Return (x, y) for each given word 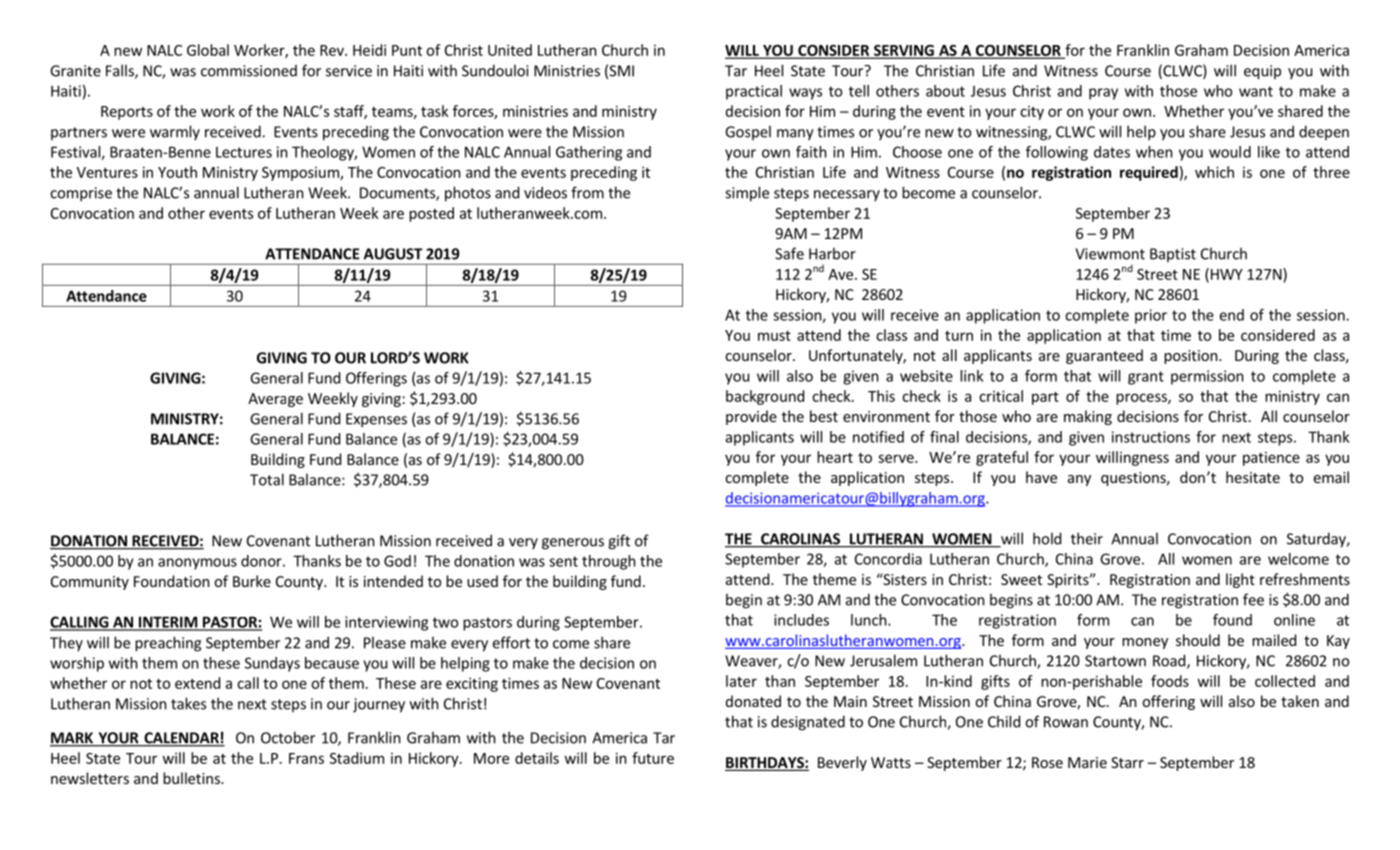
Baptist (1173, 255)
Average (275, 400)
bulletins (192, 778)
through (609, 562)
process (1142, 399)
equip (1262, 72)
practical (754, 92)
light (1240, 580)
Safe (789, 253)
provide (751, 417)
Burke (252, 581)
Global (208, 50)
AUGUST (393, 254)
